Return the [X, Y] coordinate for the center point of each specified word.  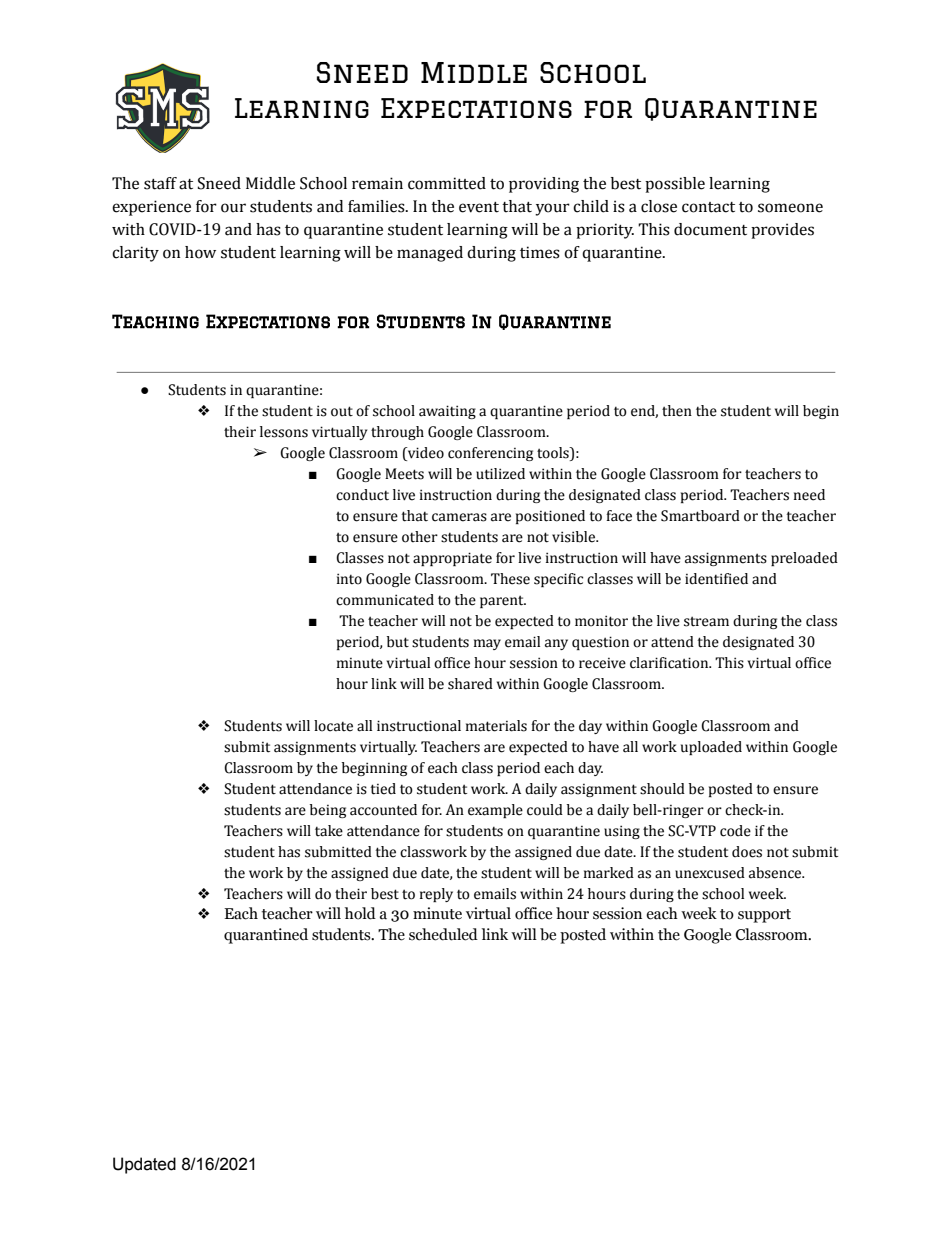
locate [333, 726]
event [479, 207]
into [349, 579]
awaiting [447, 412]
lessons [284, 432]
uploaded [711, 748]
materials [496, 726]
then [677, 411]
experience [151, 208]
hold [360, 913]
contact [708, 207]
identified [716, 579]
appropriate [452, 559]
